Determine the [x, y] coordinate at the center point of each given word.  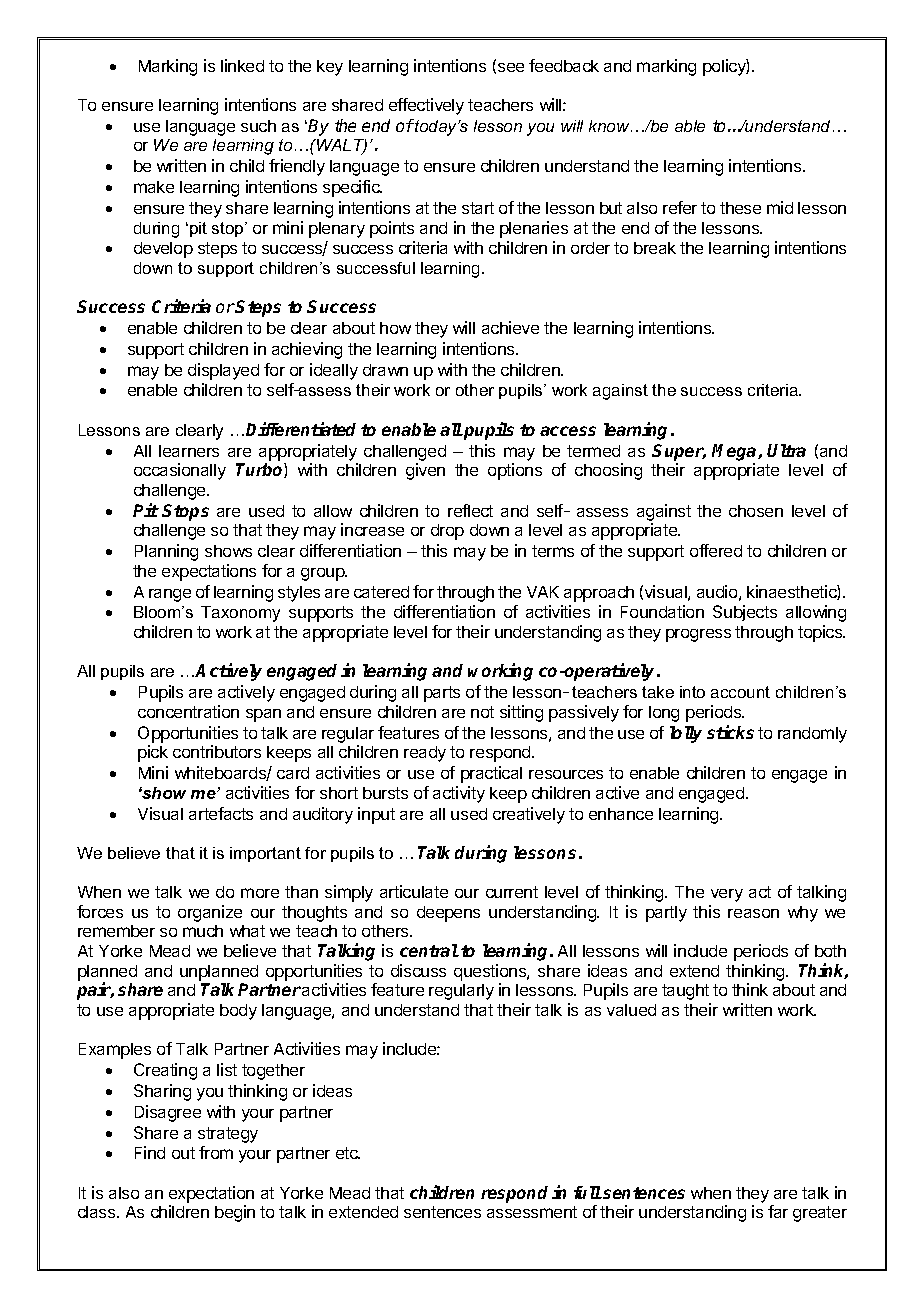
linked [242, 65]
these [740, 208]
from [216, 1152]
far [778, 1211]
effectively [426, 106]
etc [348, 1153]
